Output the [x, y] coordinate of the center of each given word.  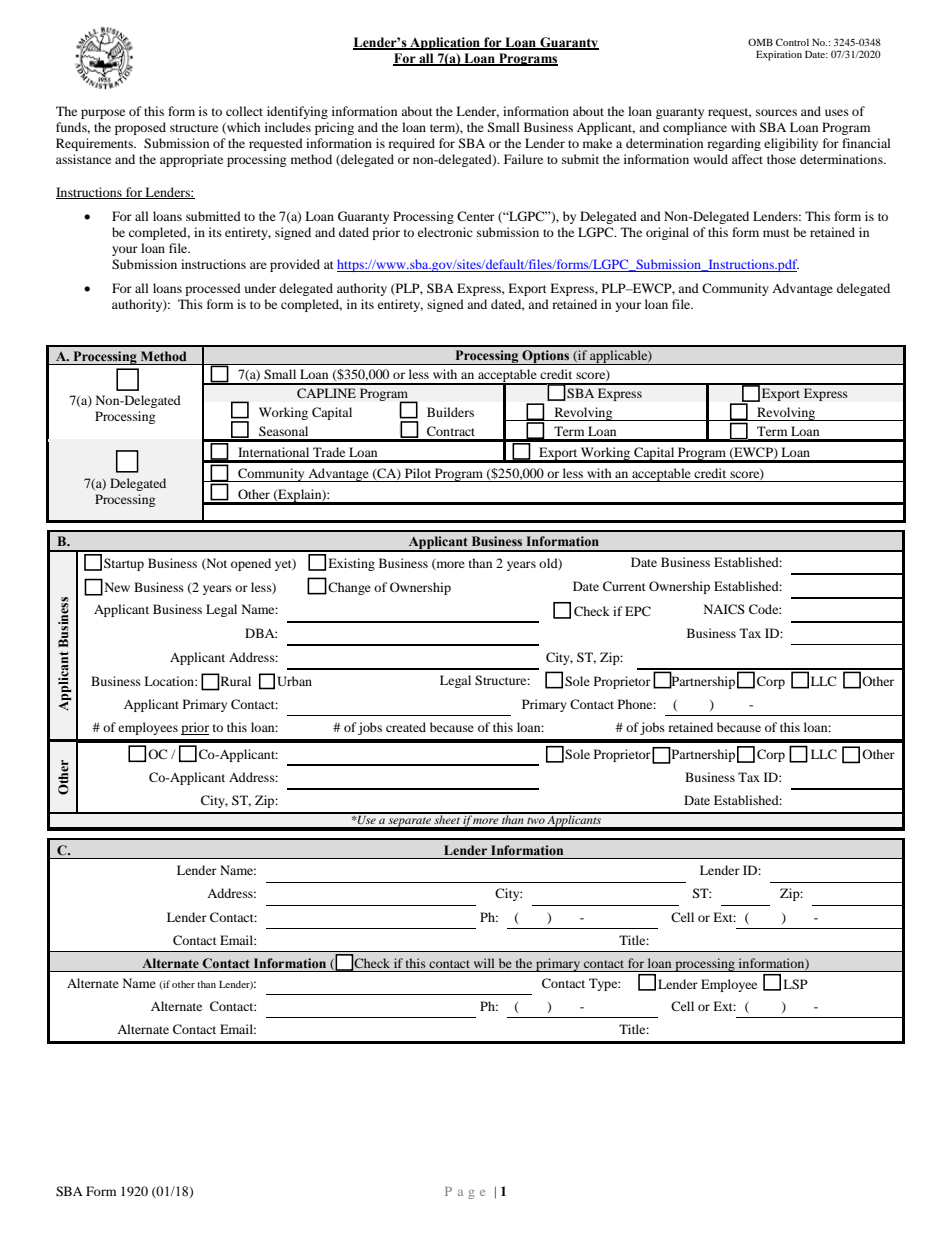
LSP [795, 984]
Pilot [418, 473]
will [484, 963]
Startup [124, 564]
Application [445, 43]
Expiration [779, 55]
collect [244, 111]
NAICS [724, 609]
